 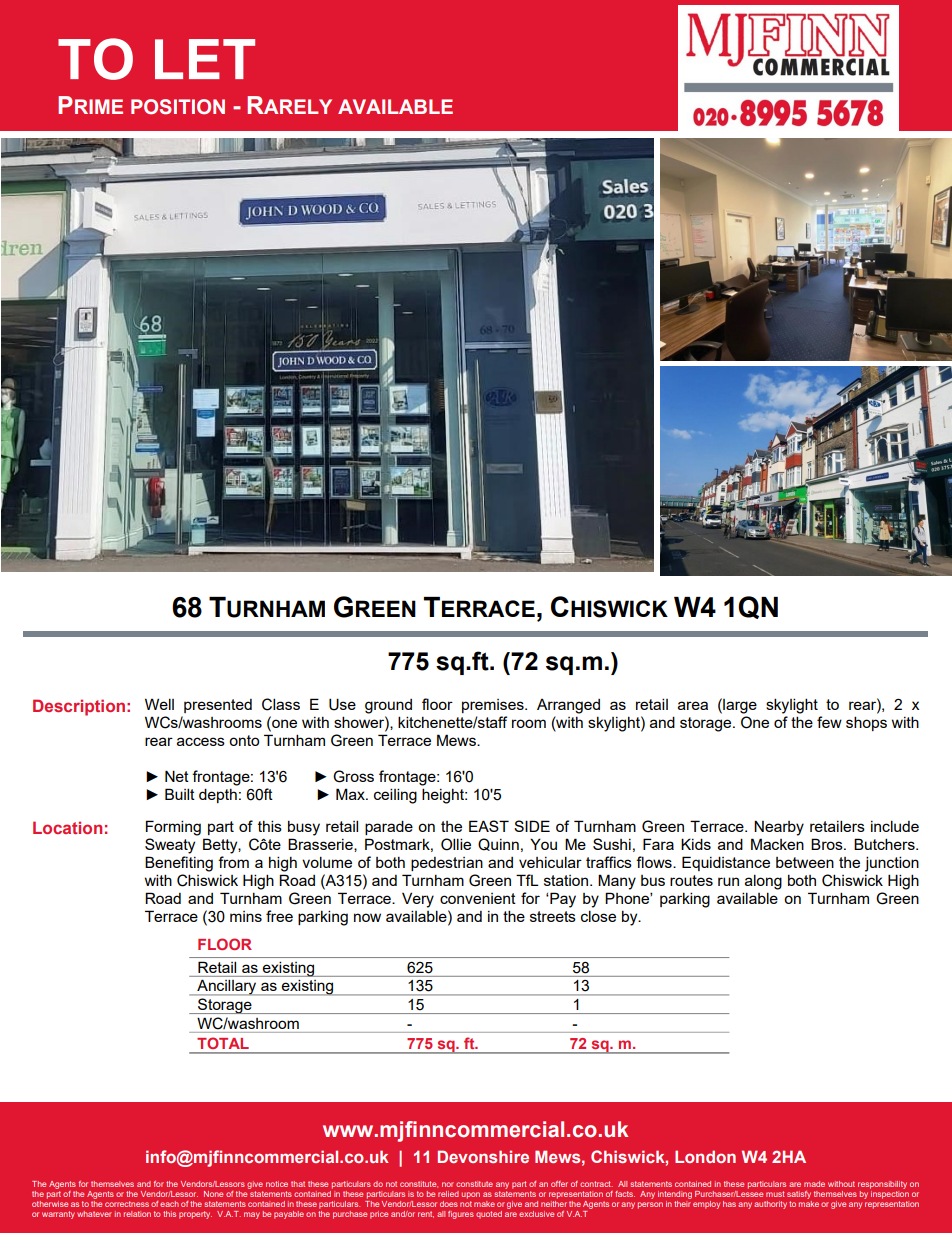 I want to click on area, so click(x=693, y=705).
